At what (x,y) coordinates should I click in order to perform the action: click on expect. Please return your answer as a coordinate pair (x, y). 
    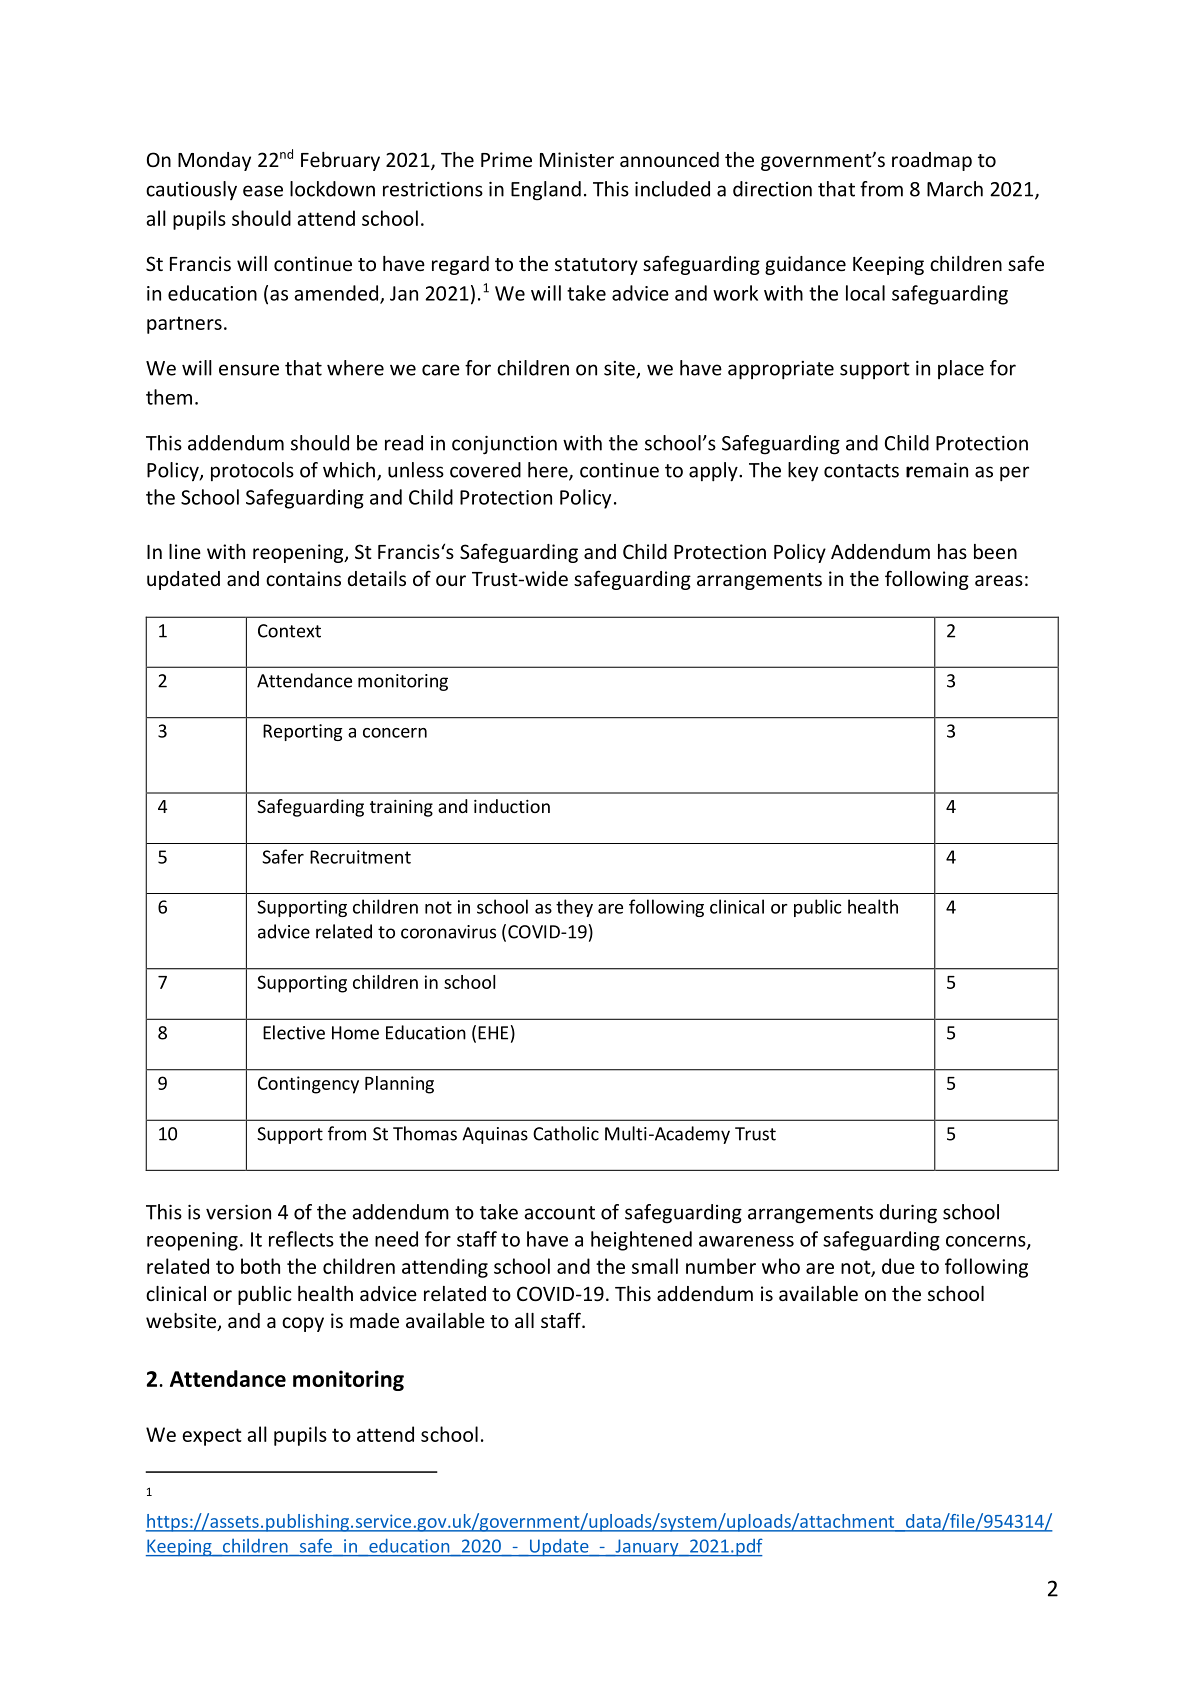
    Looking at the image, I should click on (212, 1437).
